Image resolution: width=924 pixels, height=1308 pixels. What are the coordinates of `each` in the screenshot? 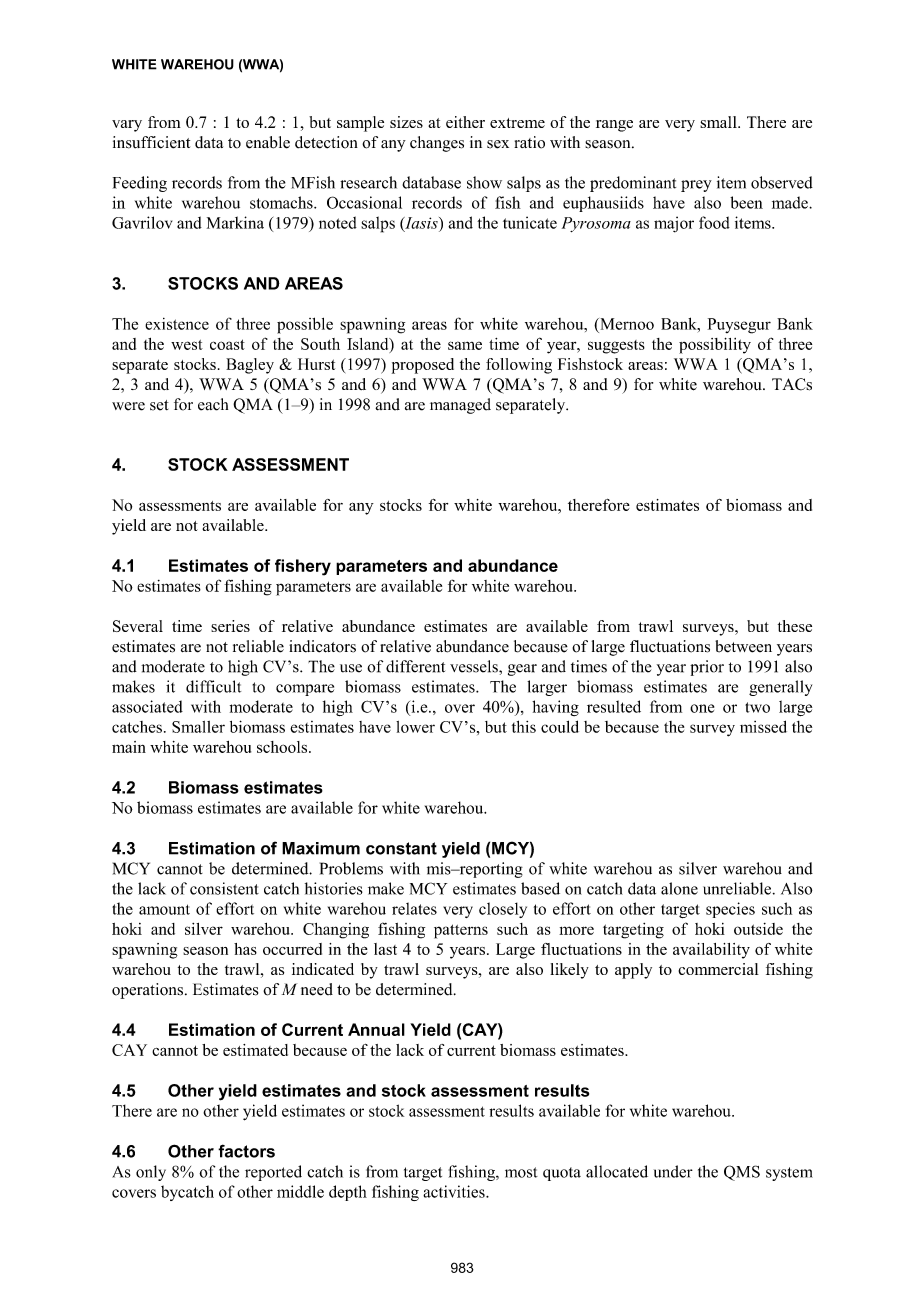 It's located at (213, 404).
